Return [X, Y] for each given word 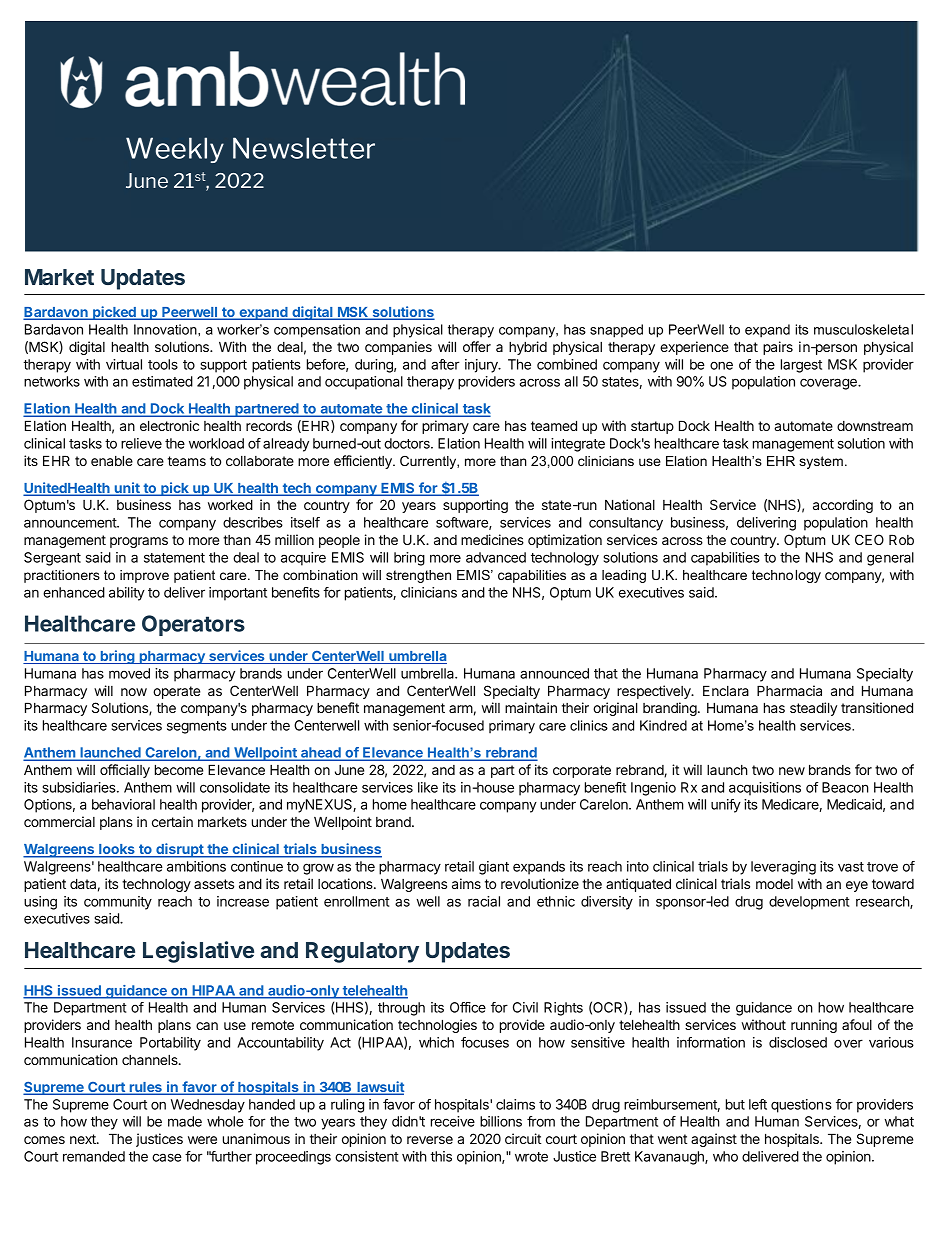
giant [494, 868]
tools [163, 364]
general [890, 559]
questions [801, 1106]
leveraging [783, 868]
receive [453, 1121]
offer [477, 346]
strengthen [418, 576]
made [185, 1121]
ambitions [196, 866]
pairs [778, 348]
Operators [193, 625]
